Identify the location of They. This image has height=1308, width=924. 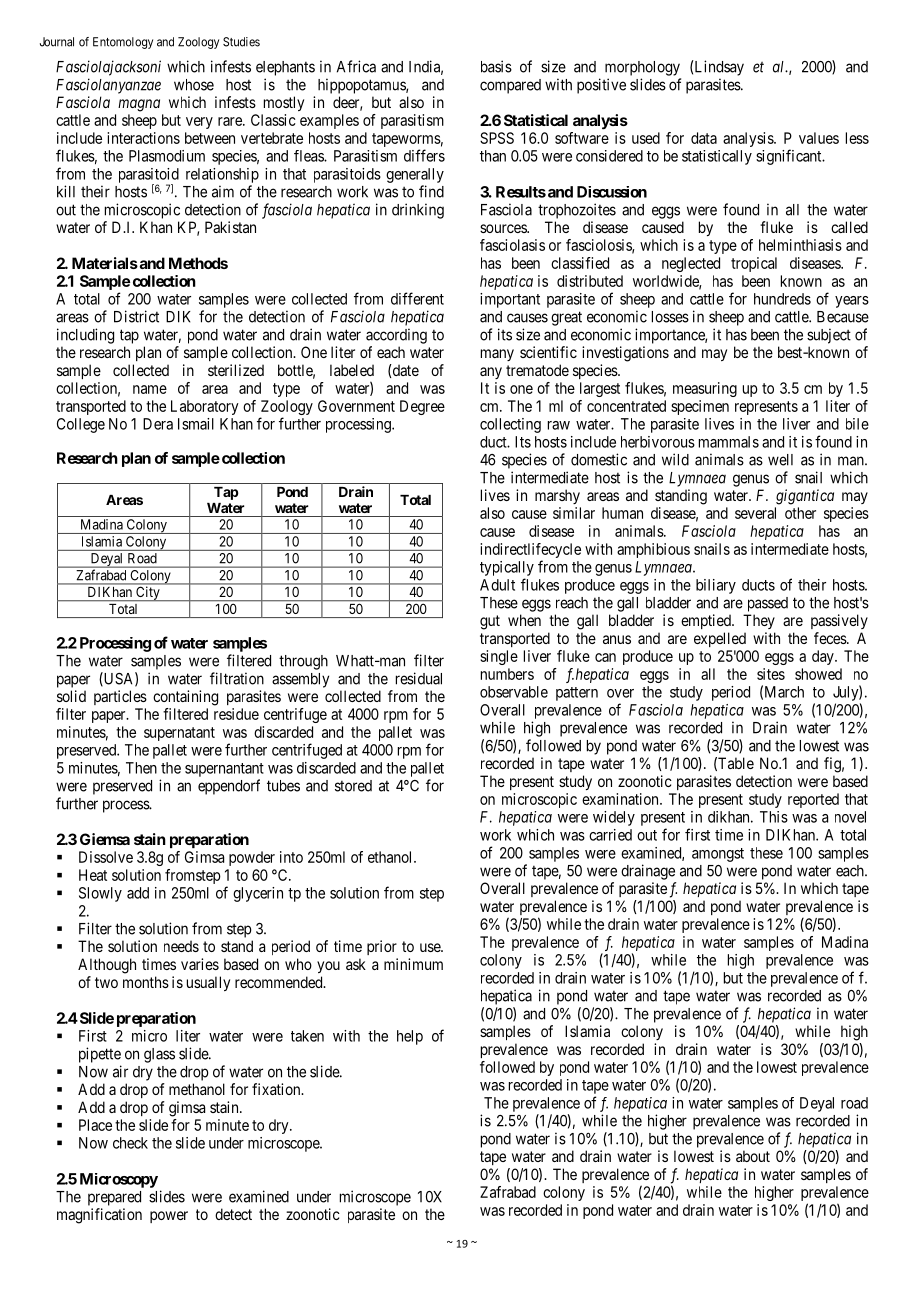
(759, 621).
